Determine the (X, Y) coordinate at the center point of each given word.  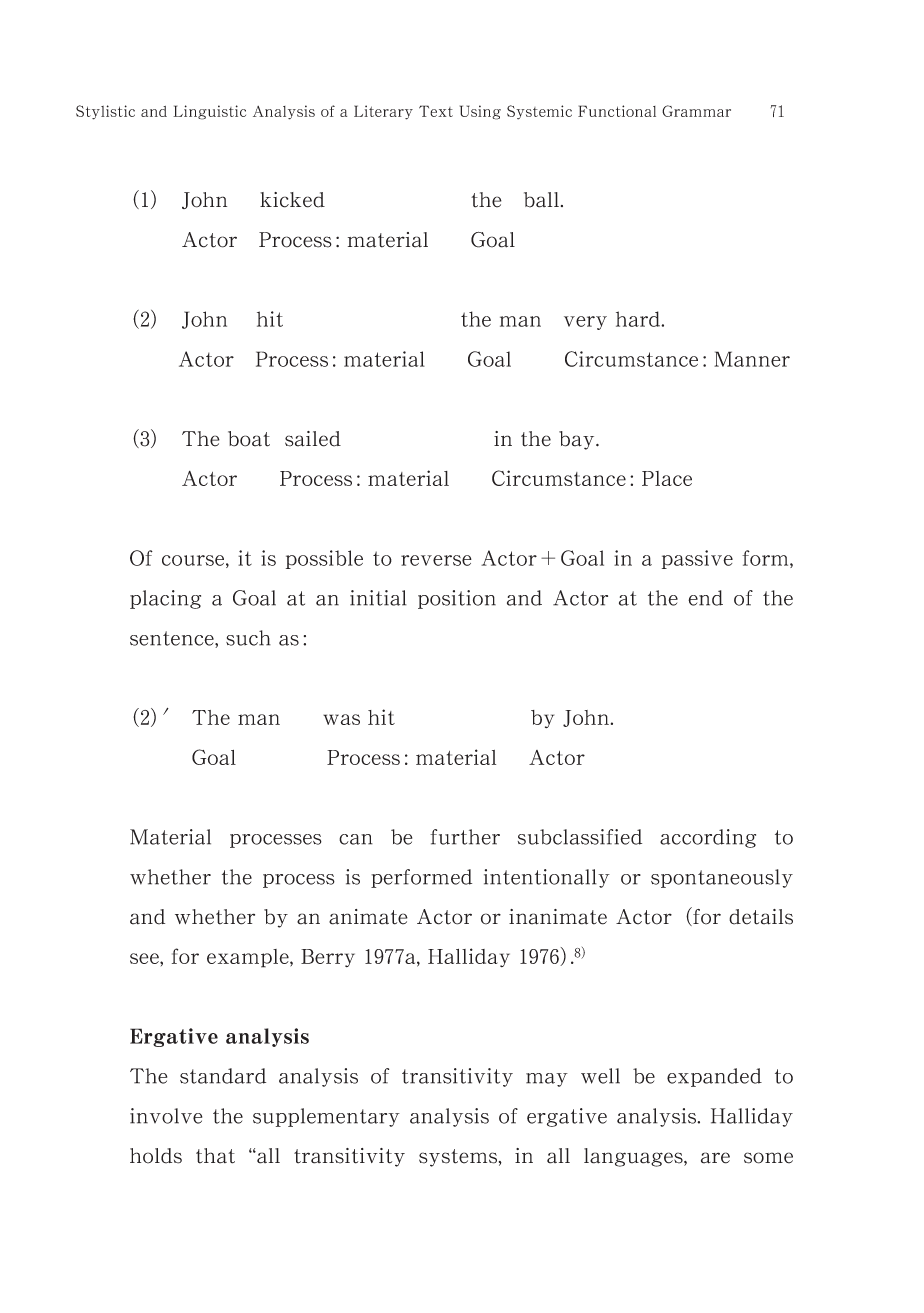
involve (166, 1116)
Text (436, 111)
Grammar (696, 111)
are (715, 1158)
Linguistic (209, 112)
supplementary (326, 1117)
